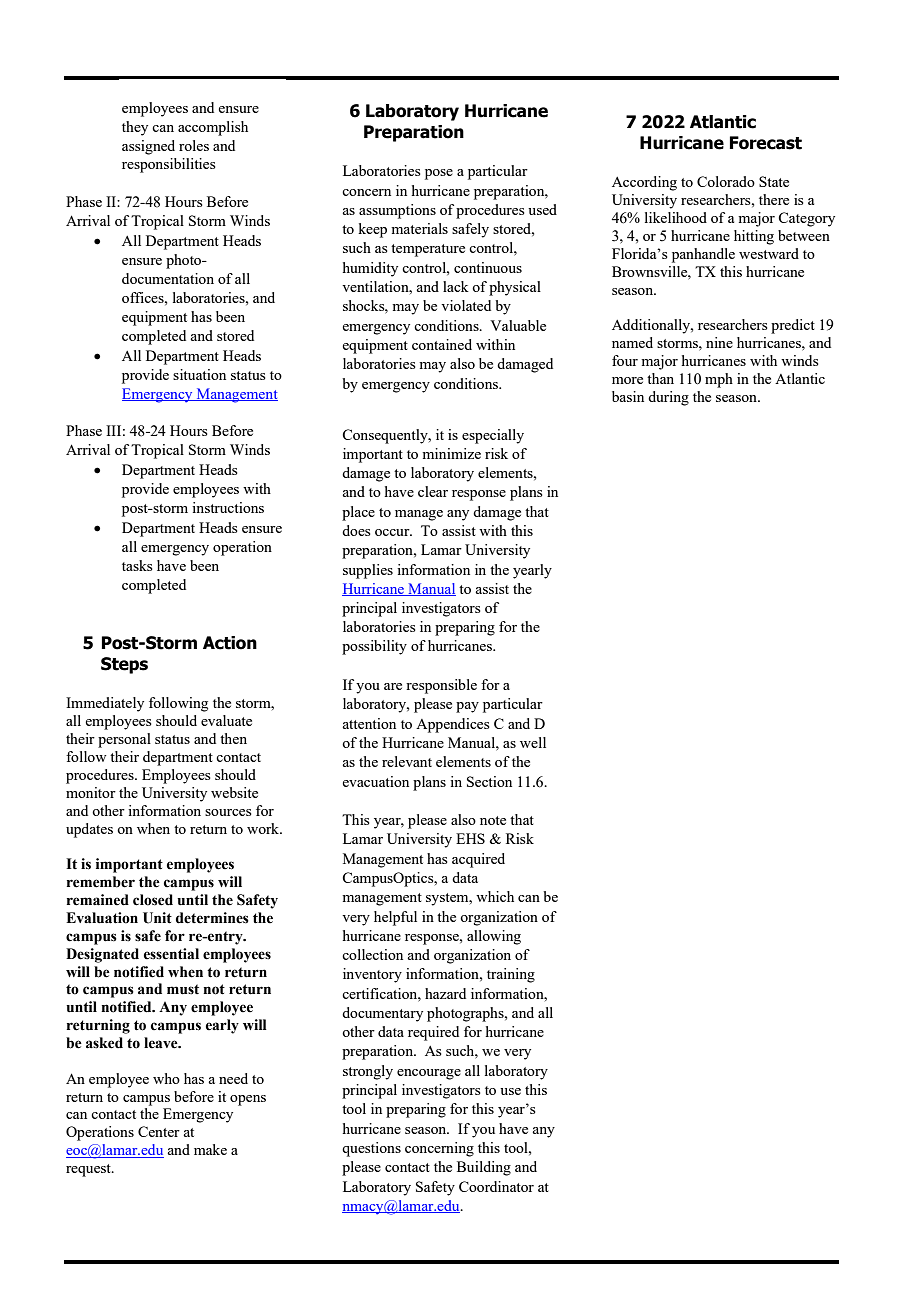 This document has width=924, height=1308. I want to click on well, so click(533, 742).
